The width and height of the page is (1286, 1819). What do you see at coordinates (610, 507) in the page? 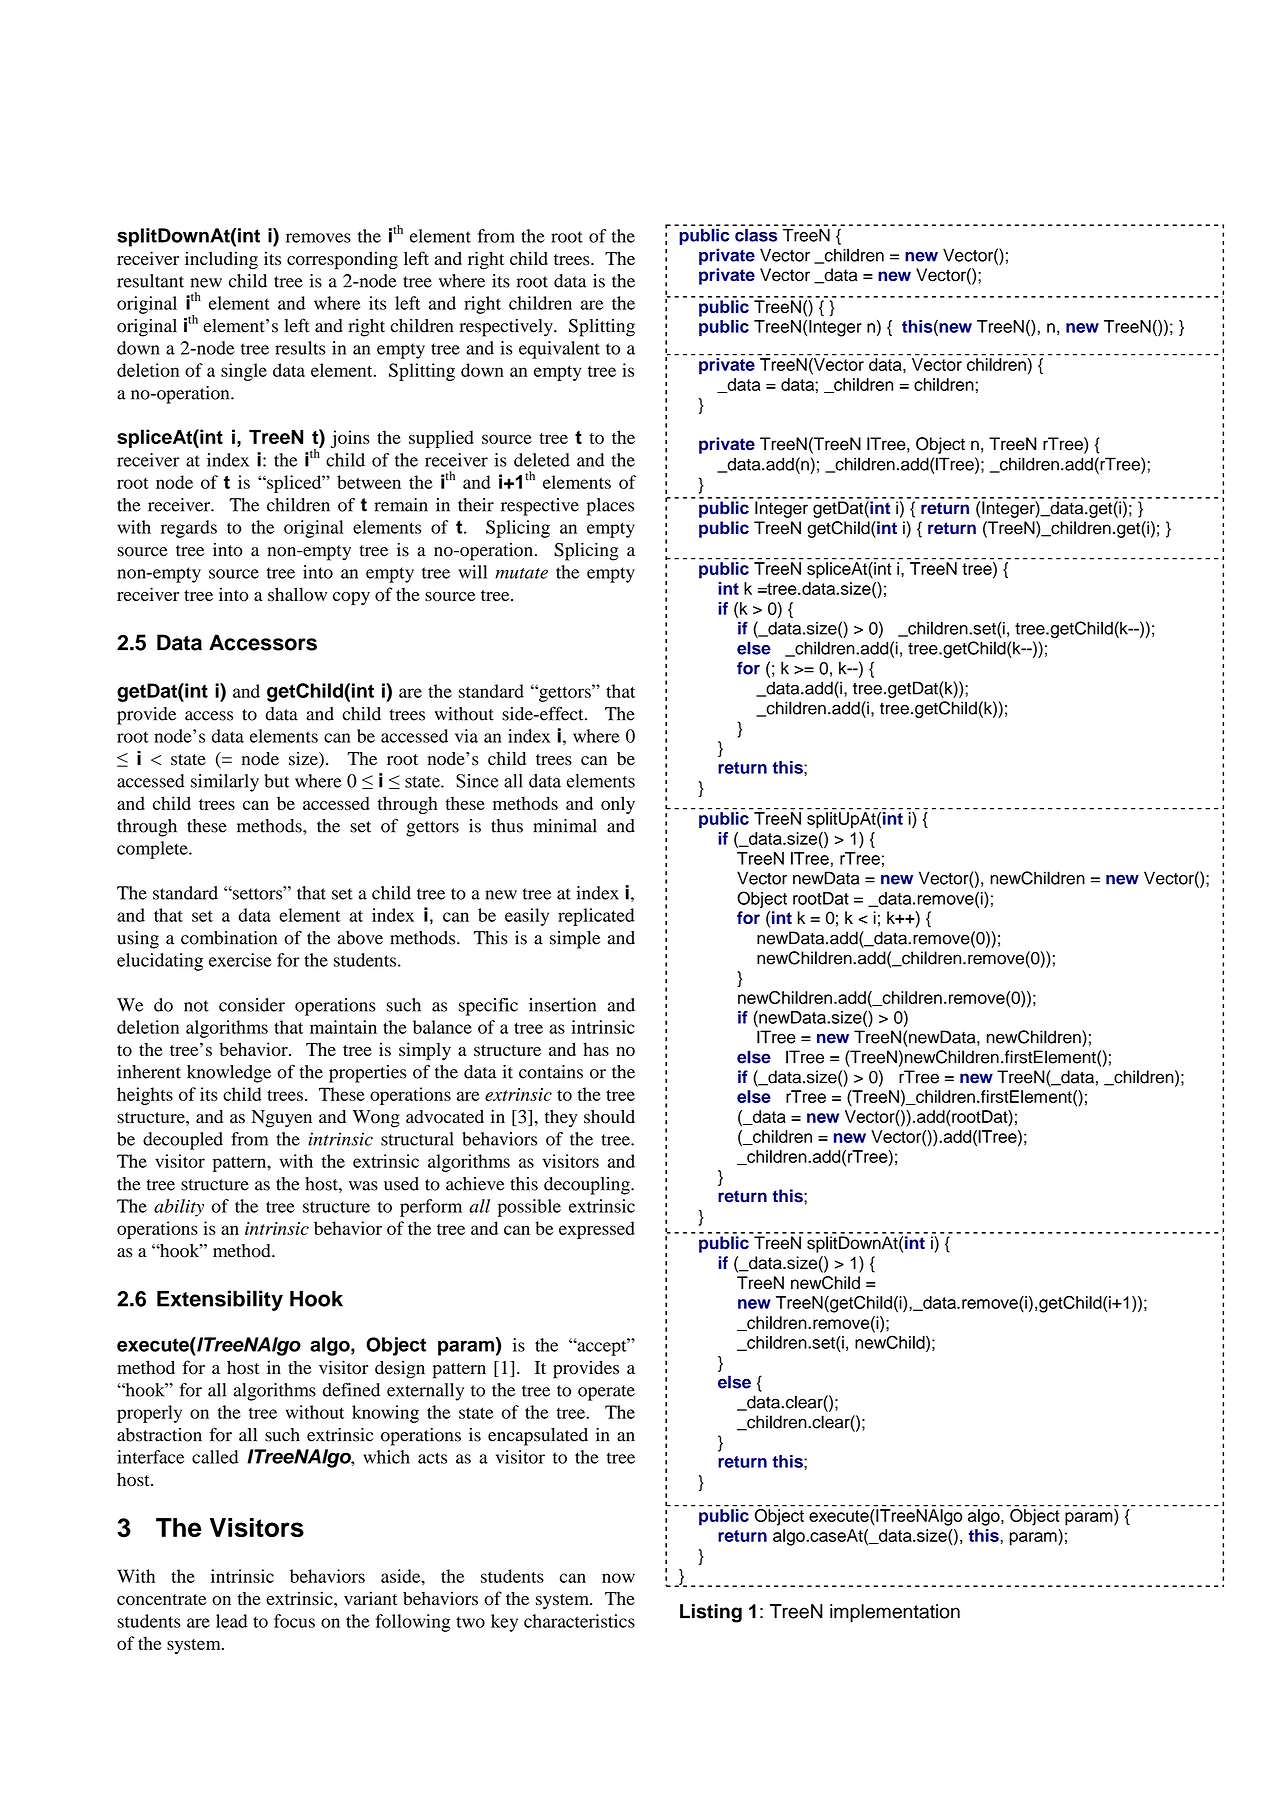
I see `places` at bounding box center [610, 507].
